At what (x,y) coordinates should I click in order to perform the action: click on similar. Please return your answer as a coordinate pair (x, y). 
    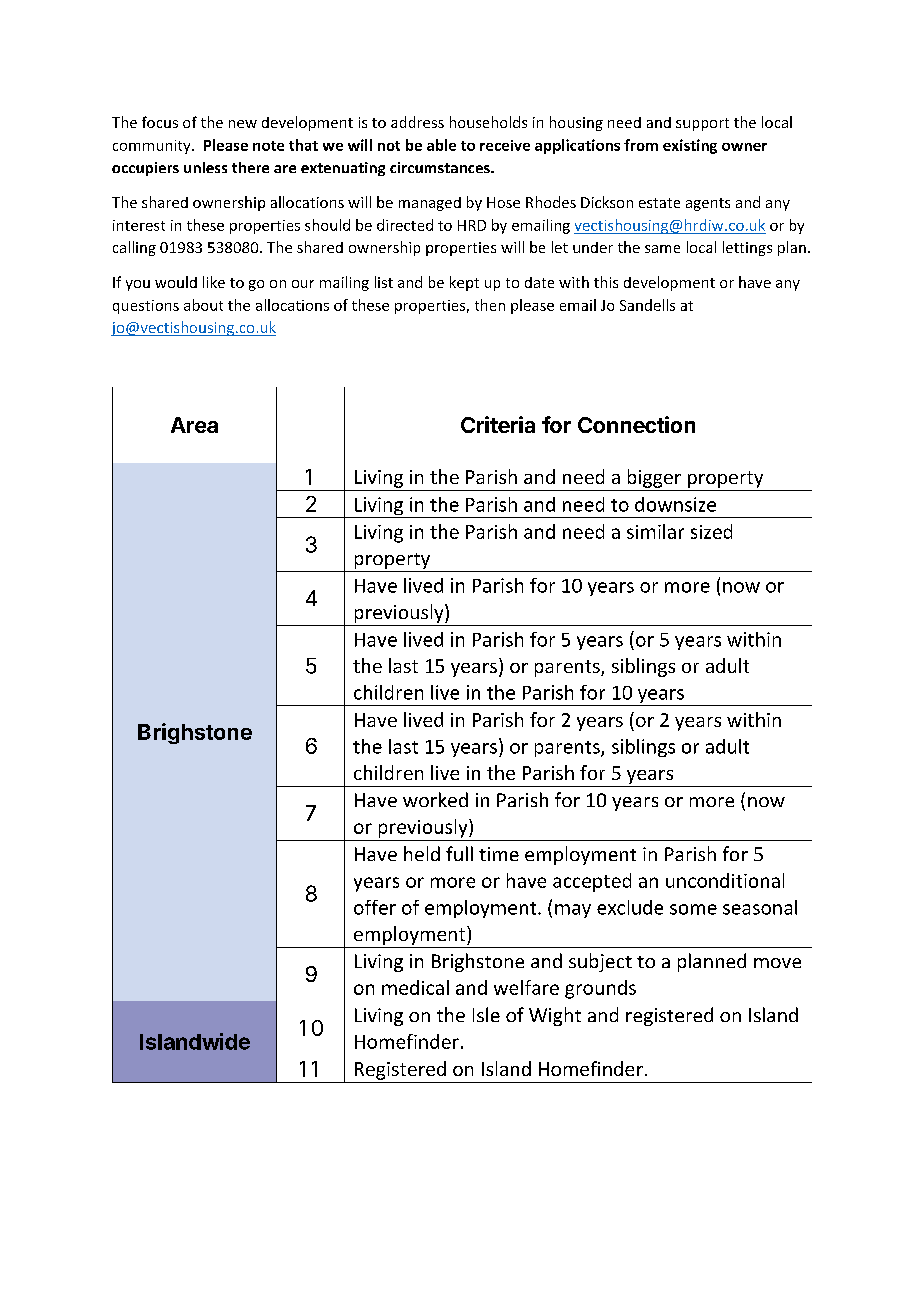
    Looking at the image, I should click on (655, 531).
